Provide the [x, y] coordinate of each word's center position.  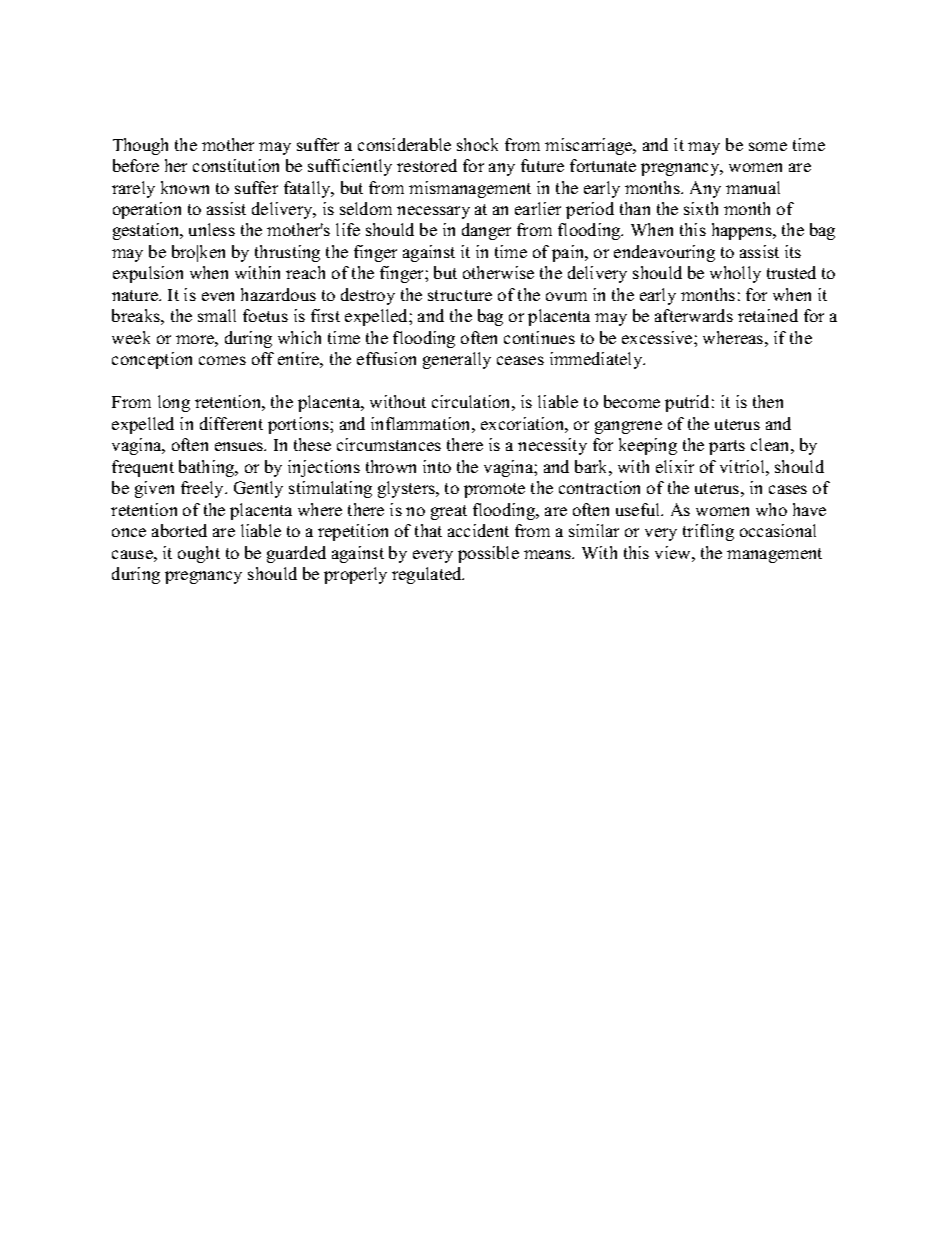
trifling [708, 532]
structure [460, 295]
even [218, 296]
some [768, 146]
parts [727, 447]
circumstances [389, 444]
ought [199, 554]
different [231, 423]
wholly [735, 274]
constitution [236, 165]
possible [488, 554]
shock [477, 144]
